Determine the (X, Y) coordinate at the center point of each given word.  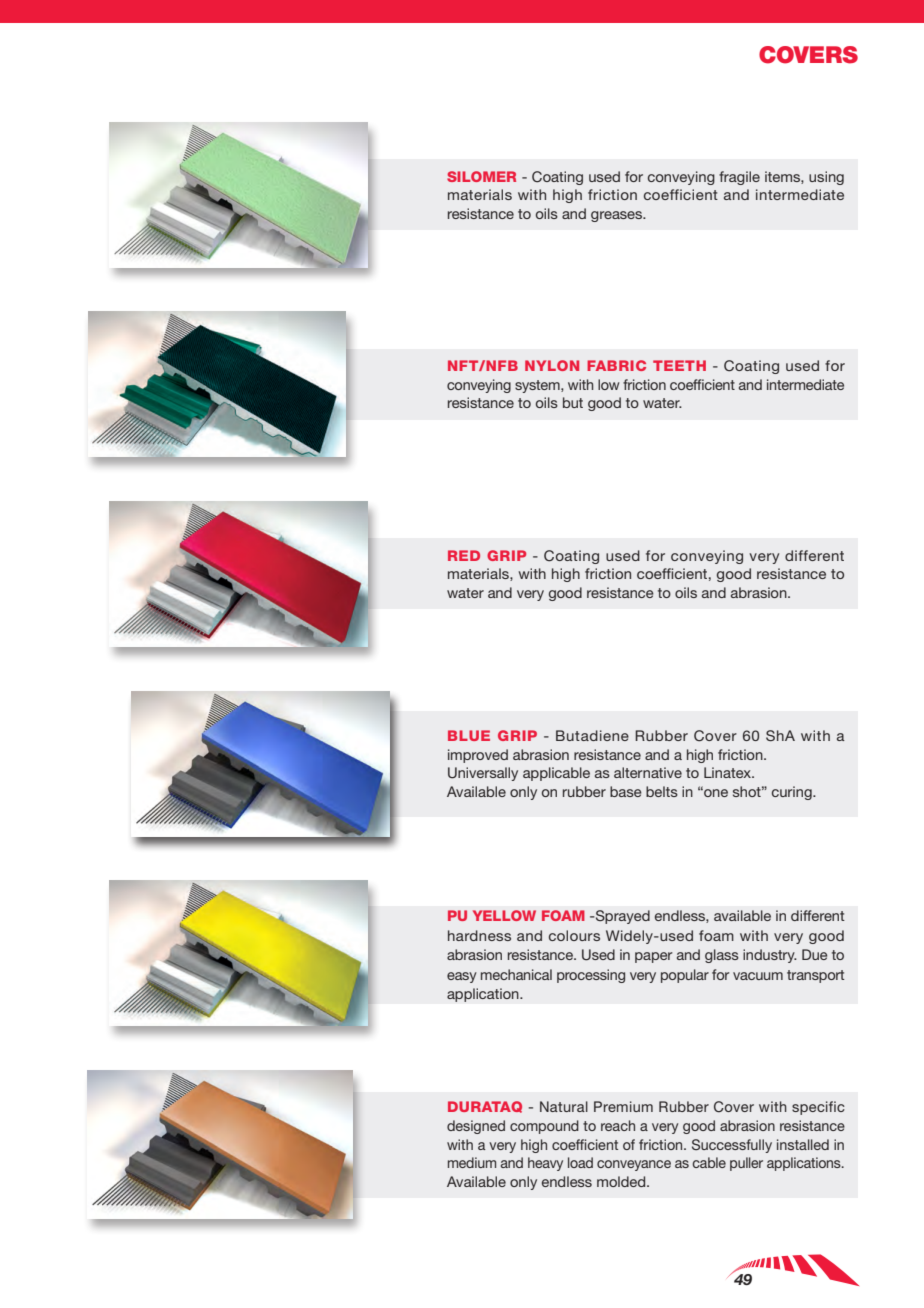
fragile (739, 178)
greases (618, 216)
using (826, 178)
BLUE (469, 735)
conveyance (634, 1165)
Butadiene (592, 735)
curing (793, 793)
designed (476, 1127)
